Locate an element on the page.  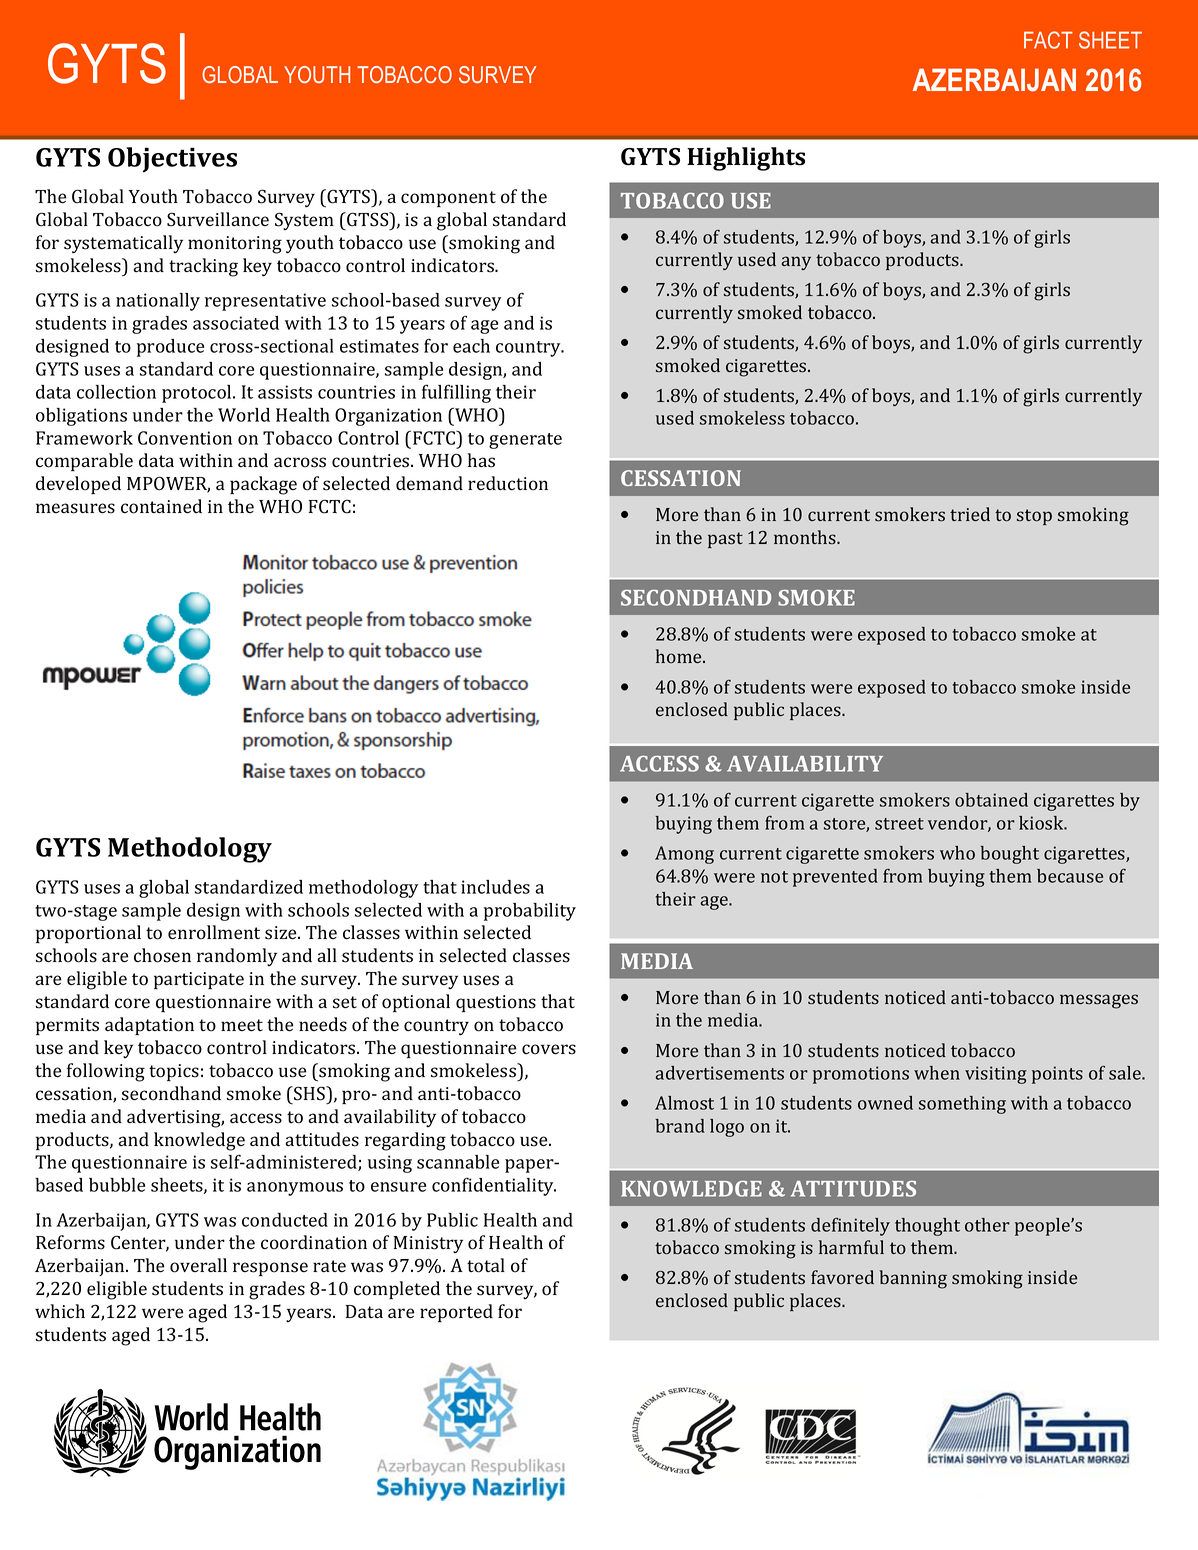
total is located at coordinates (486, 1265).
